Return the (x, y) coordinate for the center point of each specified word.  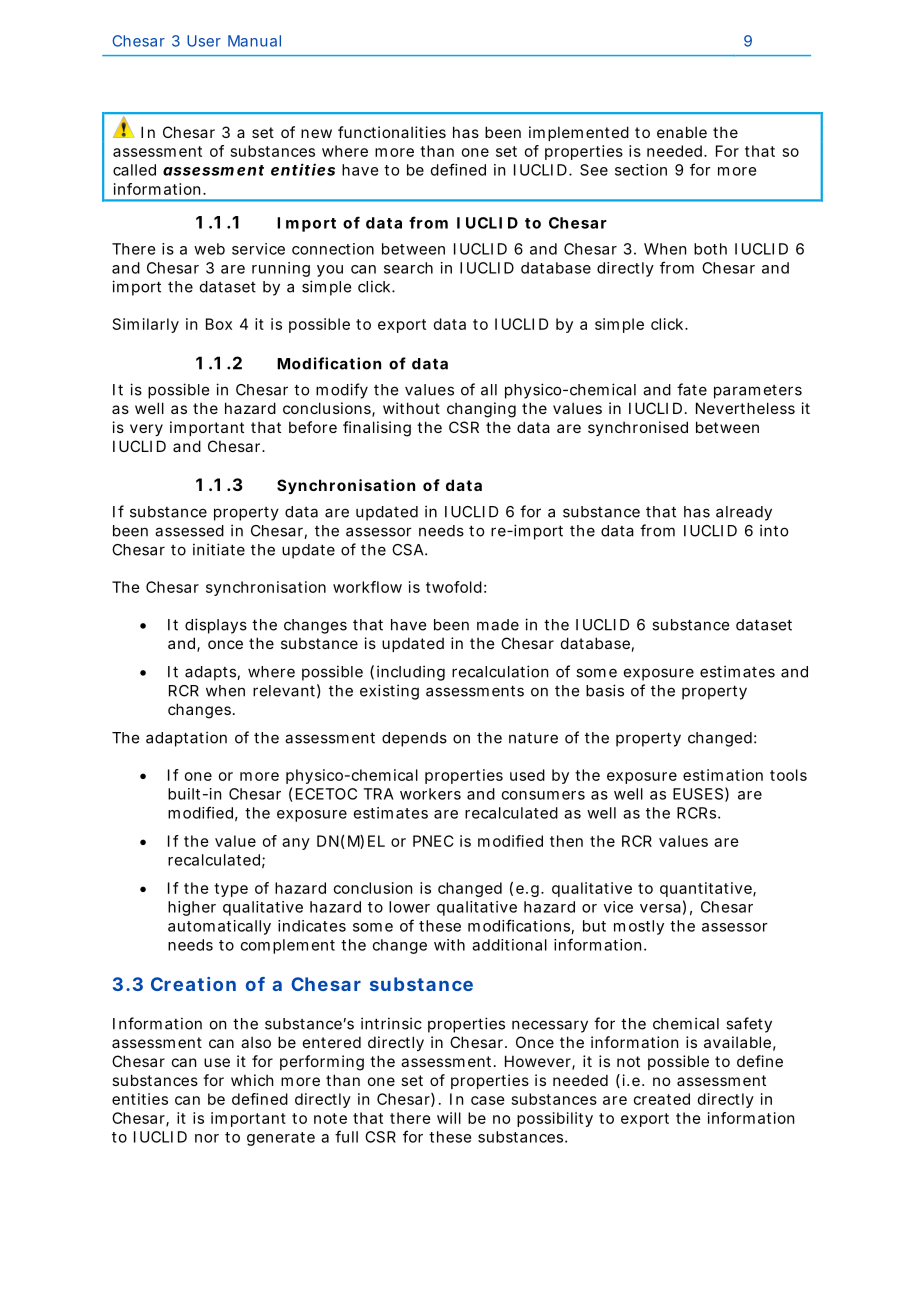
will (449, 1118)
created (662, 1099)
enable (682, 132)
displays (216, 626)
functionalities (392, 132)
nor (207, 1138)
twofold (454, 587)
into (774, 530)
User (204, 41)
